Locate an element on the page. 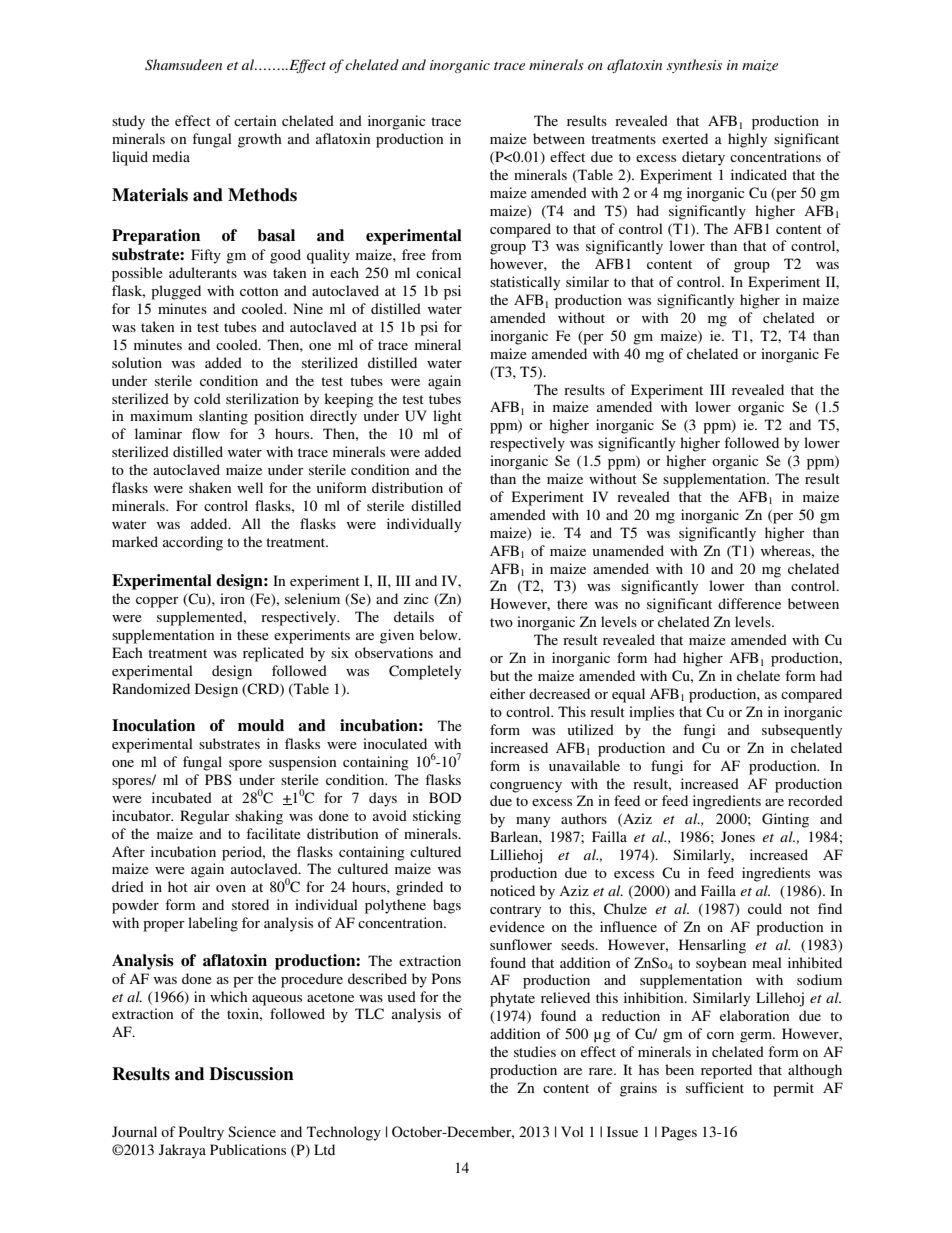 This image has width=952, height=1233. Science is located at coordinates (252, 1131).
